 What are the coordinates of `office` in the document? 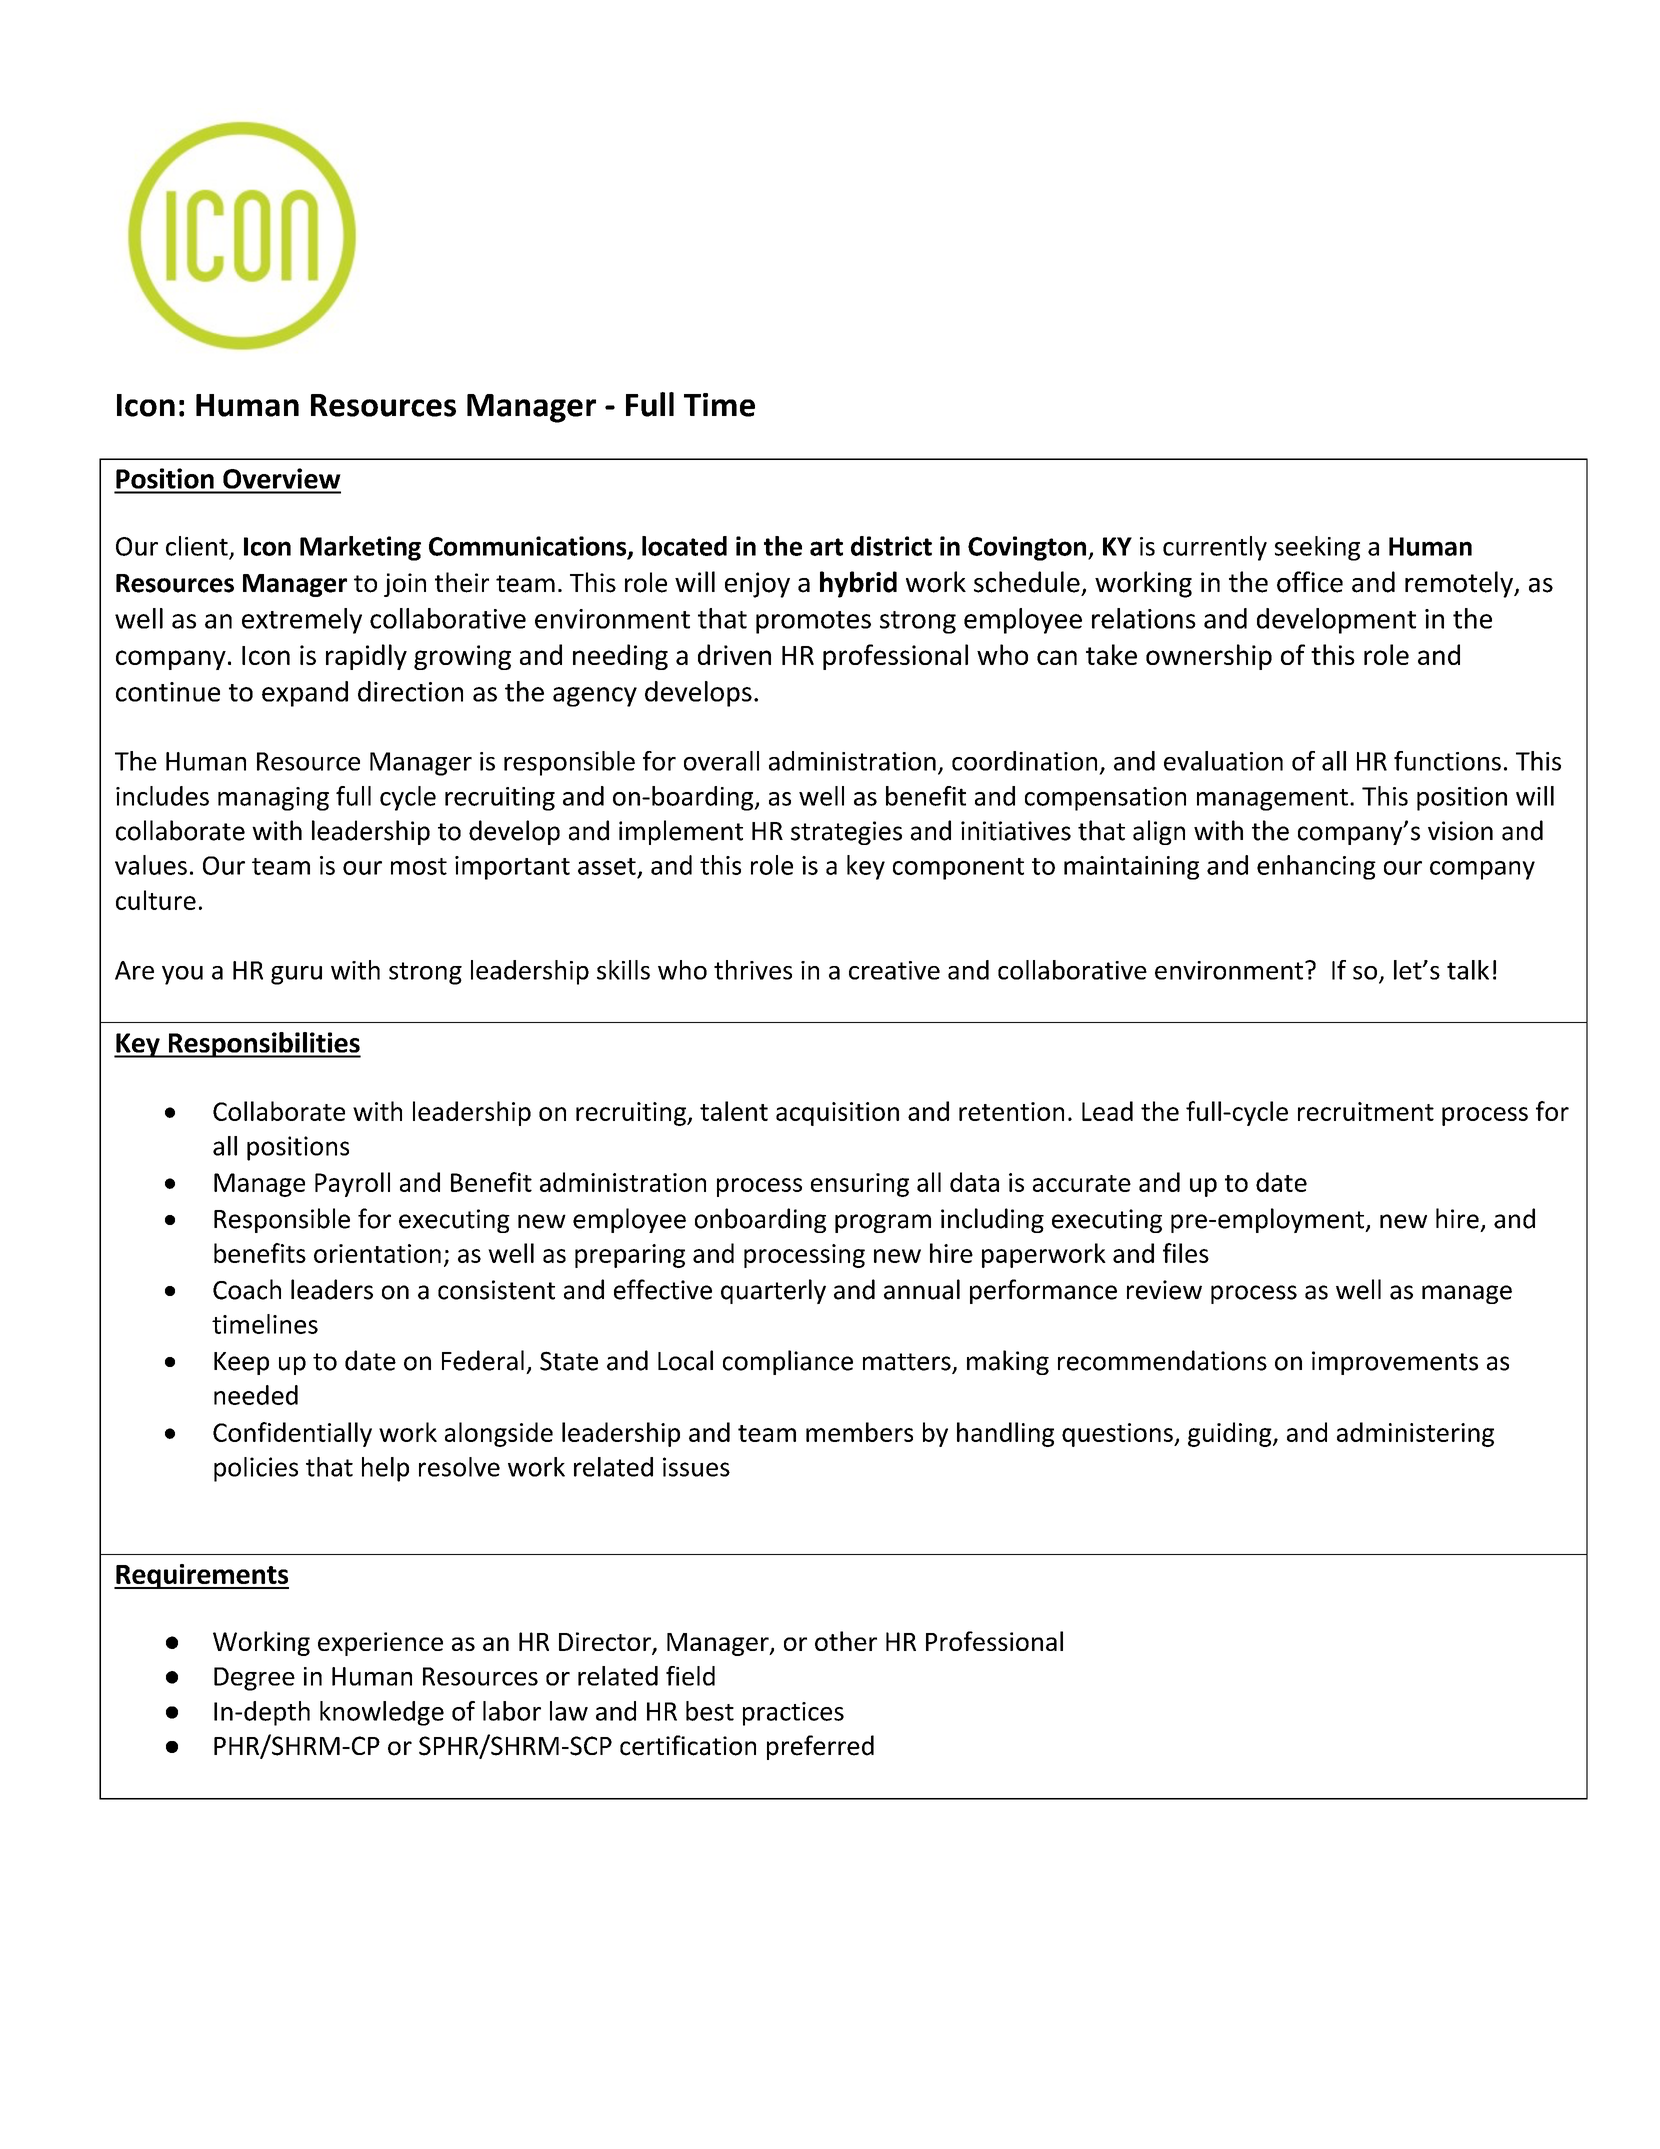 It's located at (1310, 582).
